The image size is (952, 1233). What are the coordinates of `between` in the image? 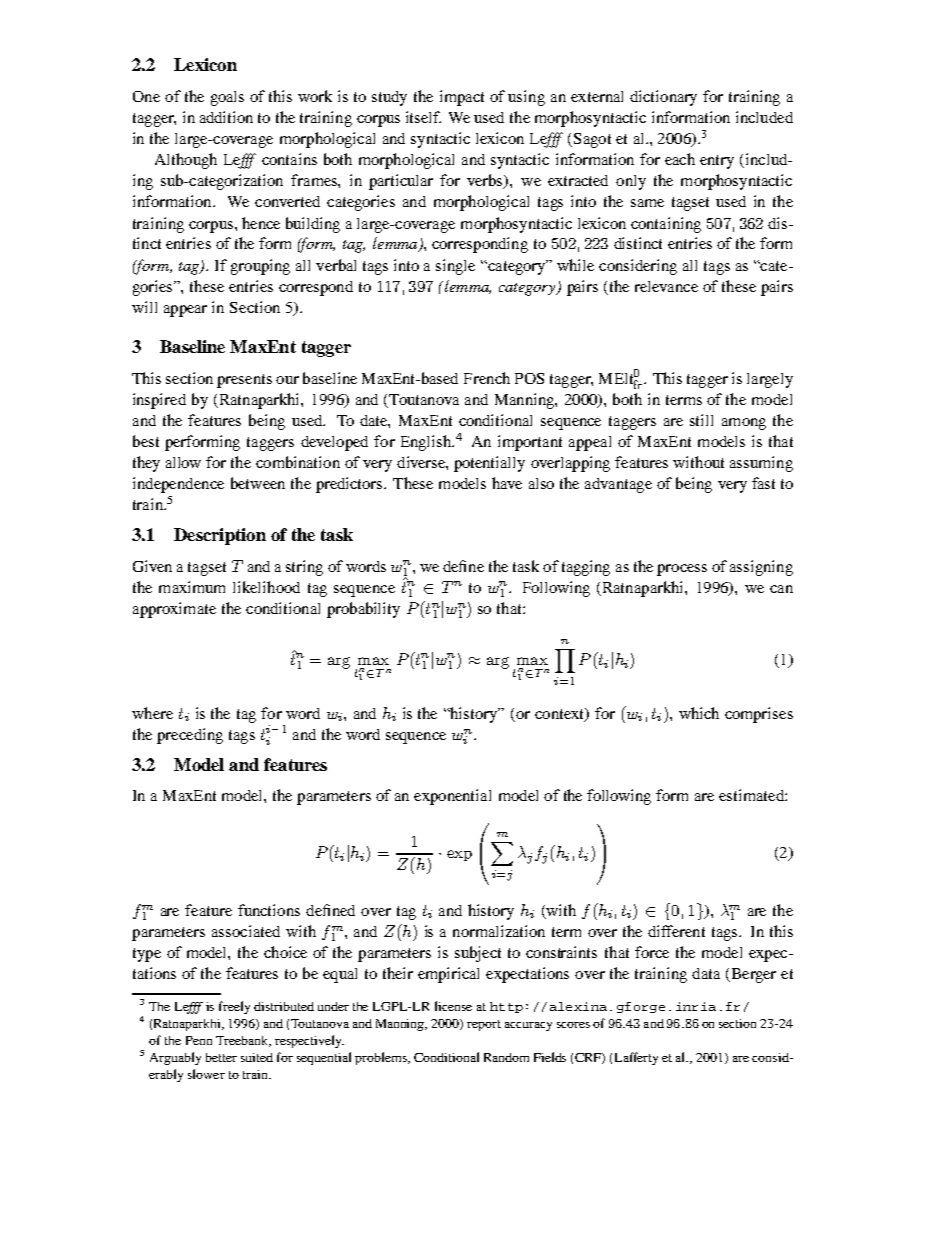 It's located at (258, 483).
